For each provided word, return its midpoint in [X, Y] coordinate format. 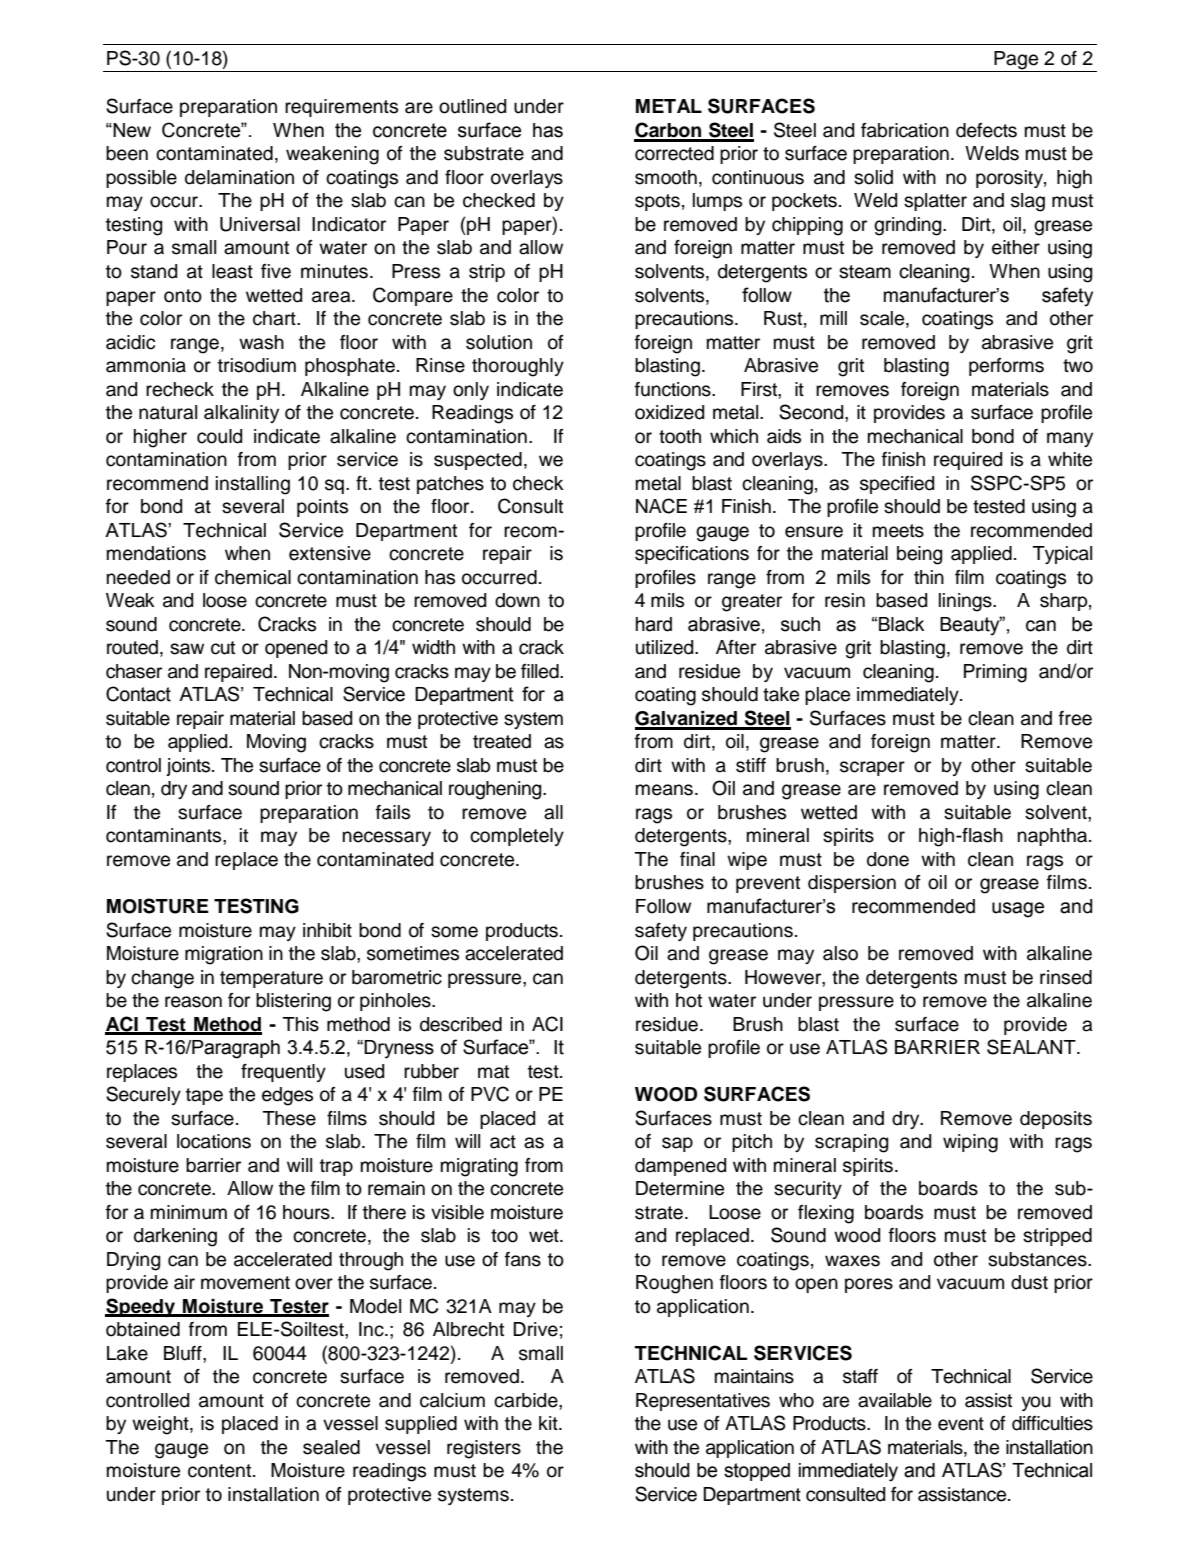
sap [677, 1144]
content [221, 1471]
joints [189, 767]
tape [204, 1096]
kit [549, 1423]
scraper [872, 768]
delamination [239, 177]
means [666, 790]
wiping [970, 1143]
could [219, 436]
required [968, 461]
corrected [674, 153]
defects [986, 130]
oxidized [669, 412]
